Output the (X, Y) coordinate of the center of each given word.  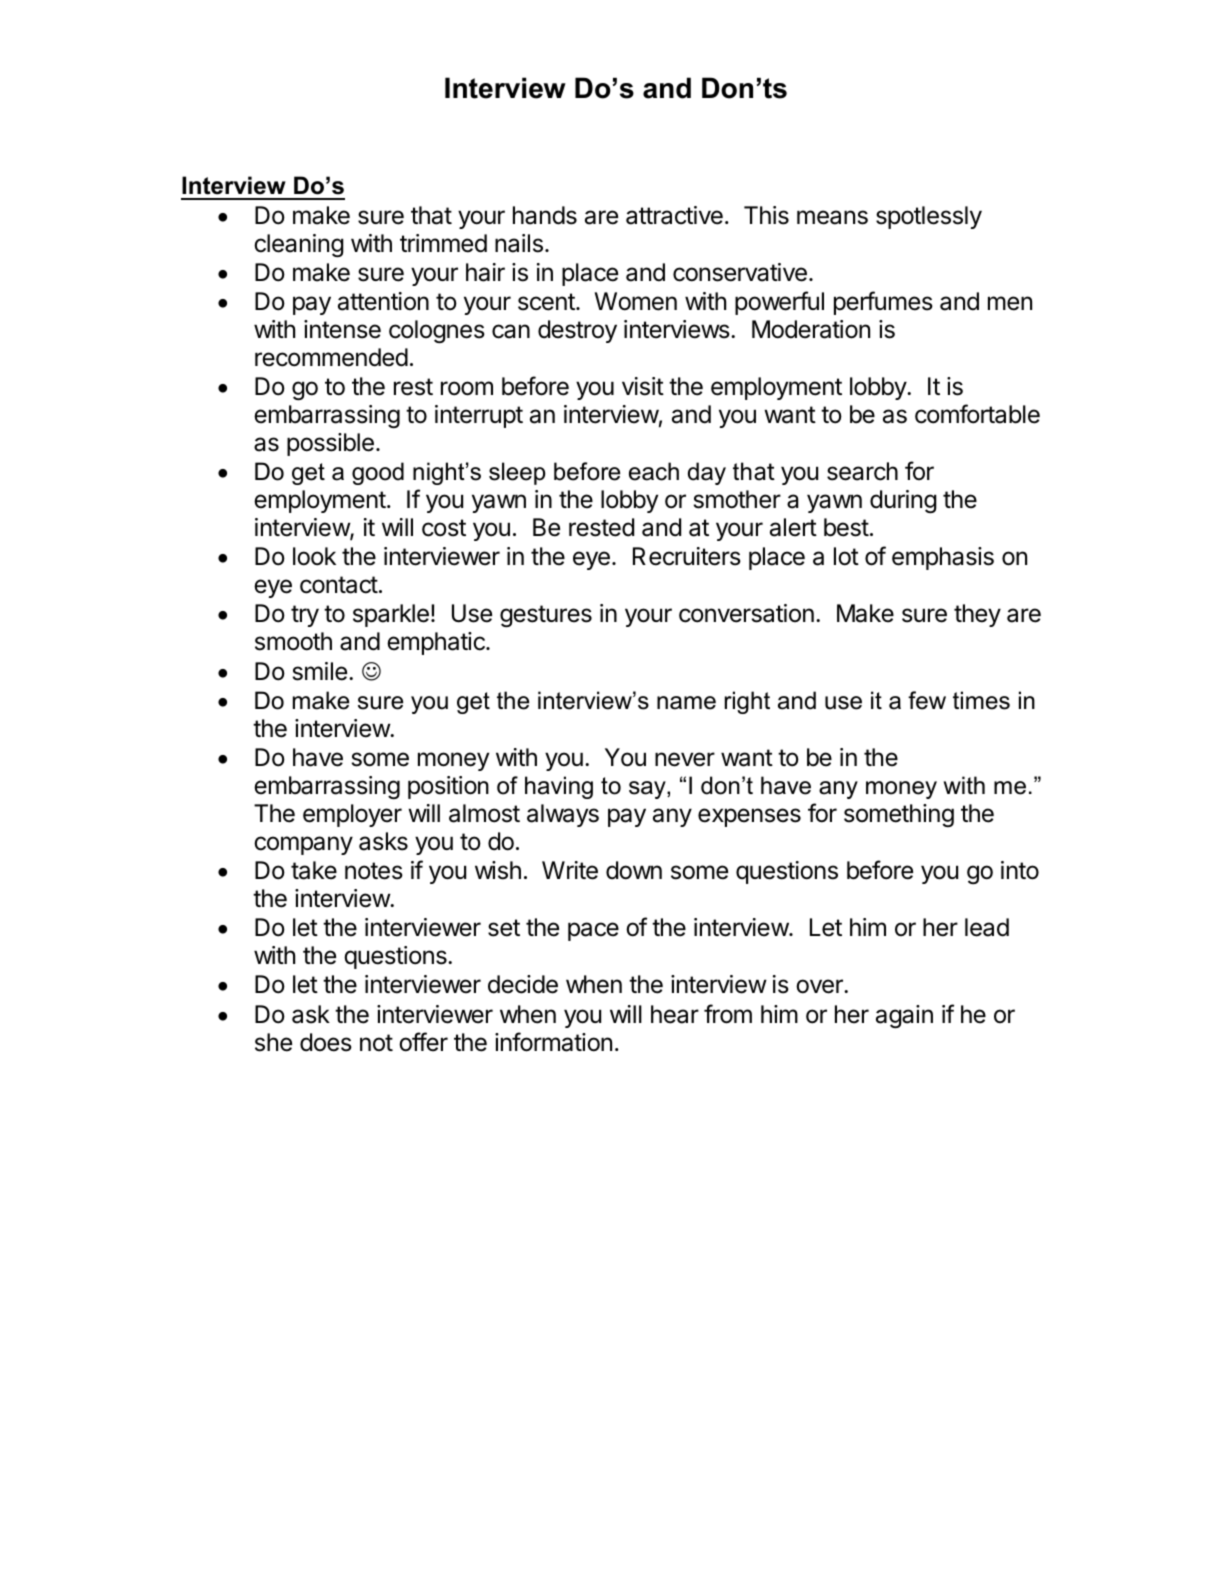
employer (352, 815)
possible (330, 444)
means (832, 217)
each (654, 471)
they (977, 615)
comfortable (977, 414)
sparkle (391, 615)
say (648, 790)
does (326, 1042)
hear (675, 1014)
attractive (674, 215)
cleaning (299, 245)
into (1020, 870)
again (904, 1016)
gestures (546, 616)
